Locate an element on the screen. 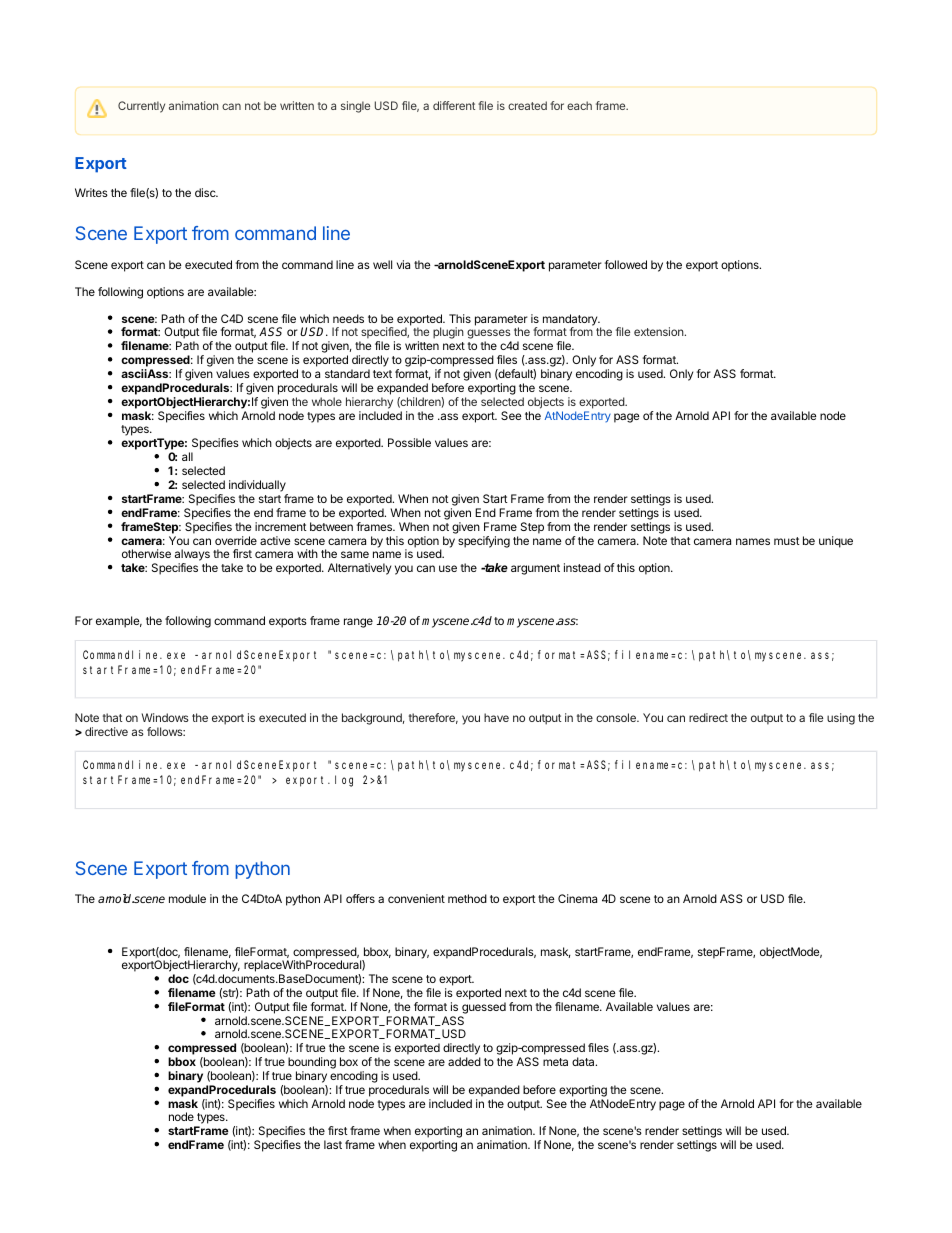  added is located at coordinates (464, 1061).
